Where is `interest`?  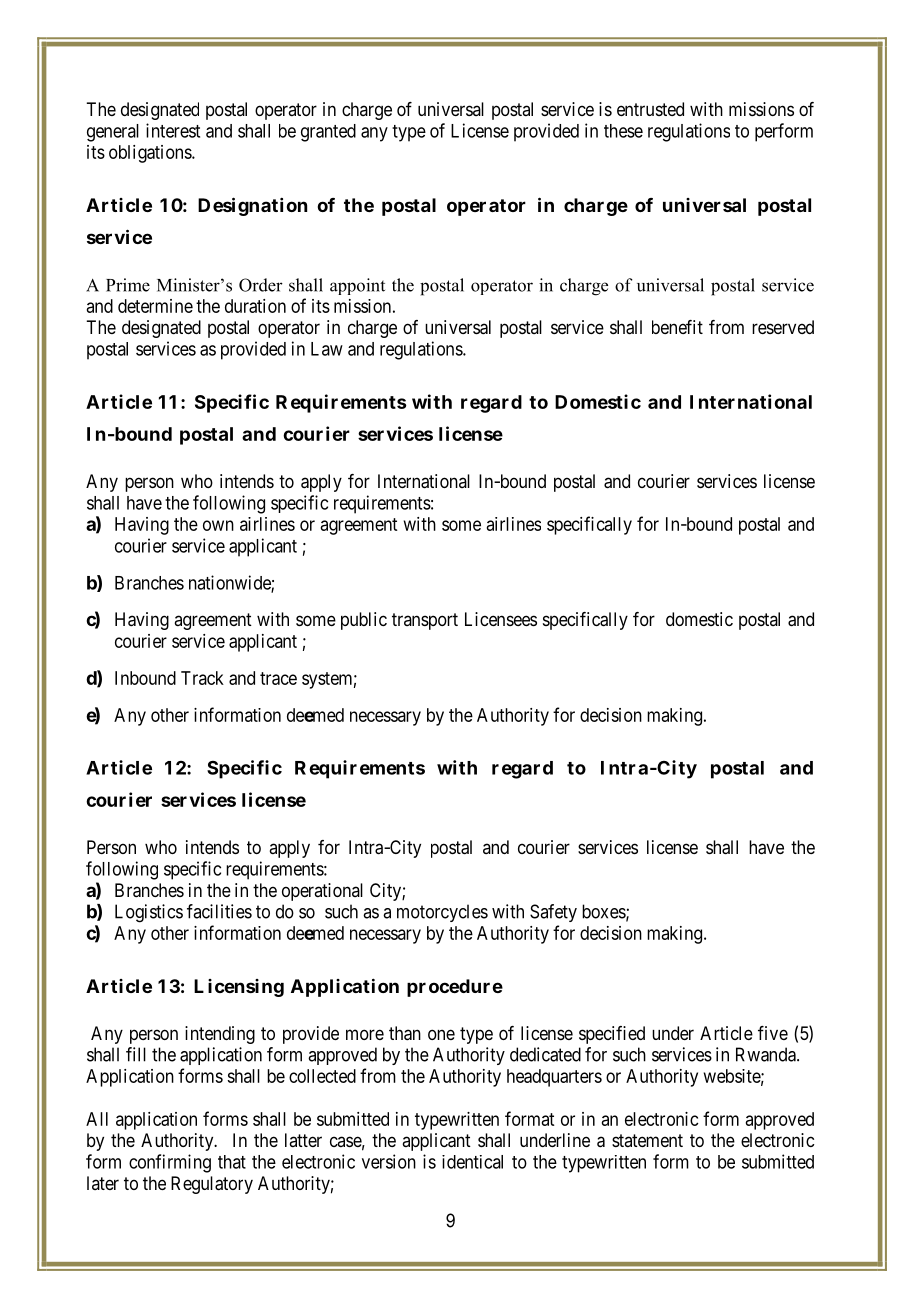
interest is located at coordinates (173, 130).
